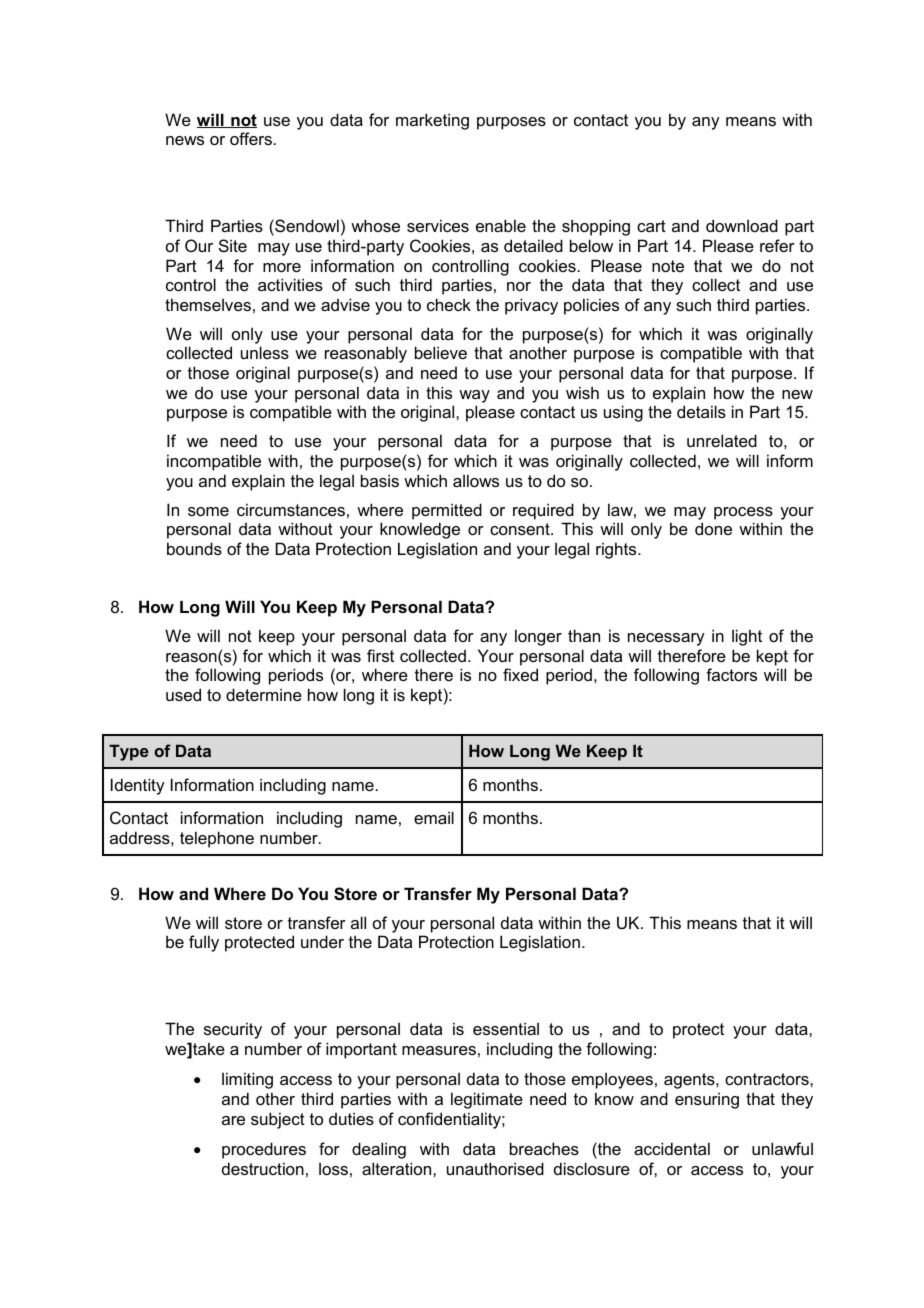  I want to click on news, so click(185, 140).
